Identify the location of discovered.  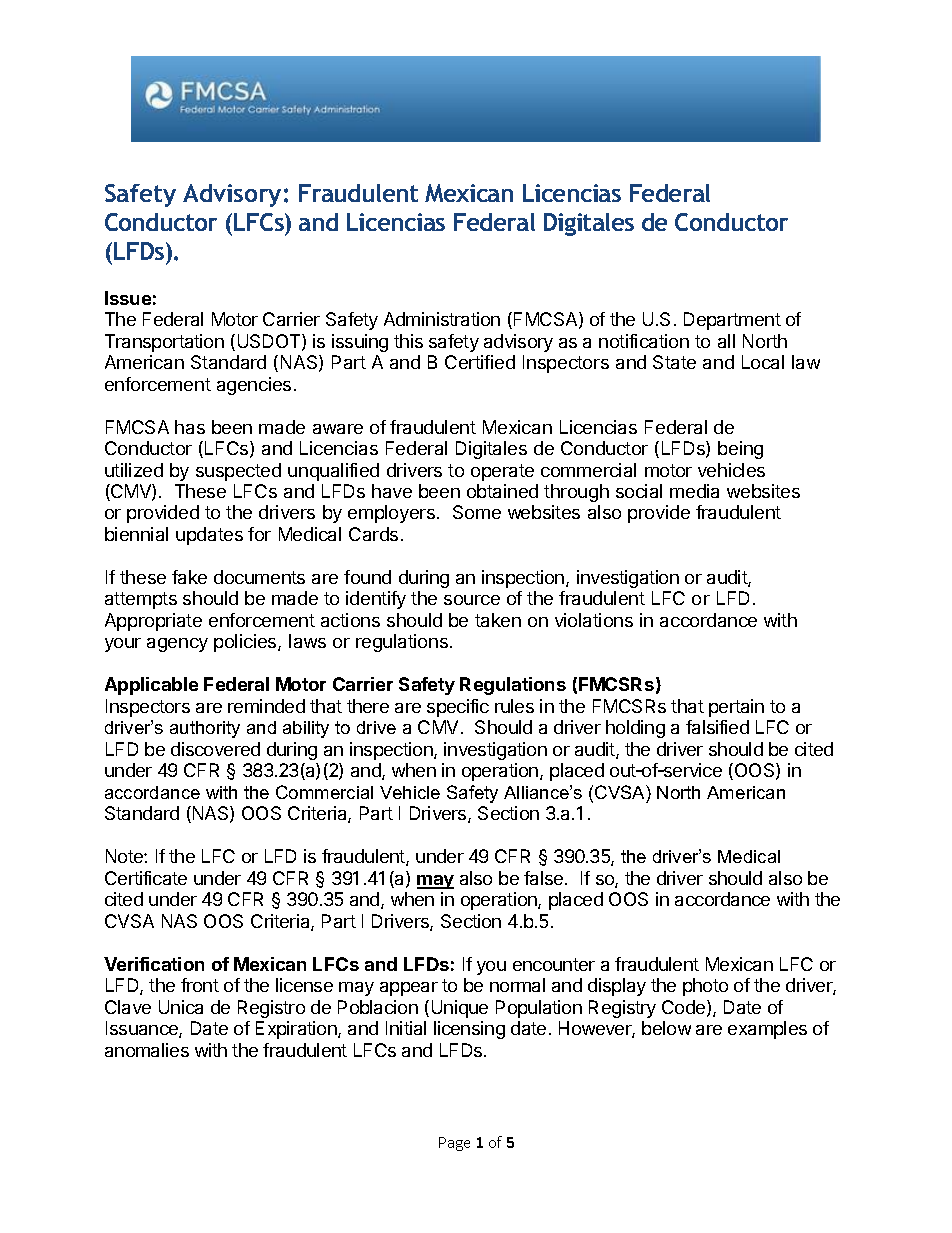
(215, 749).
